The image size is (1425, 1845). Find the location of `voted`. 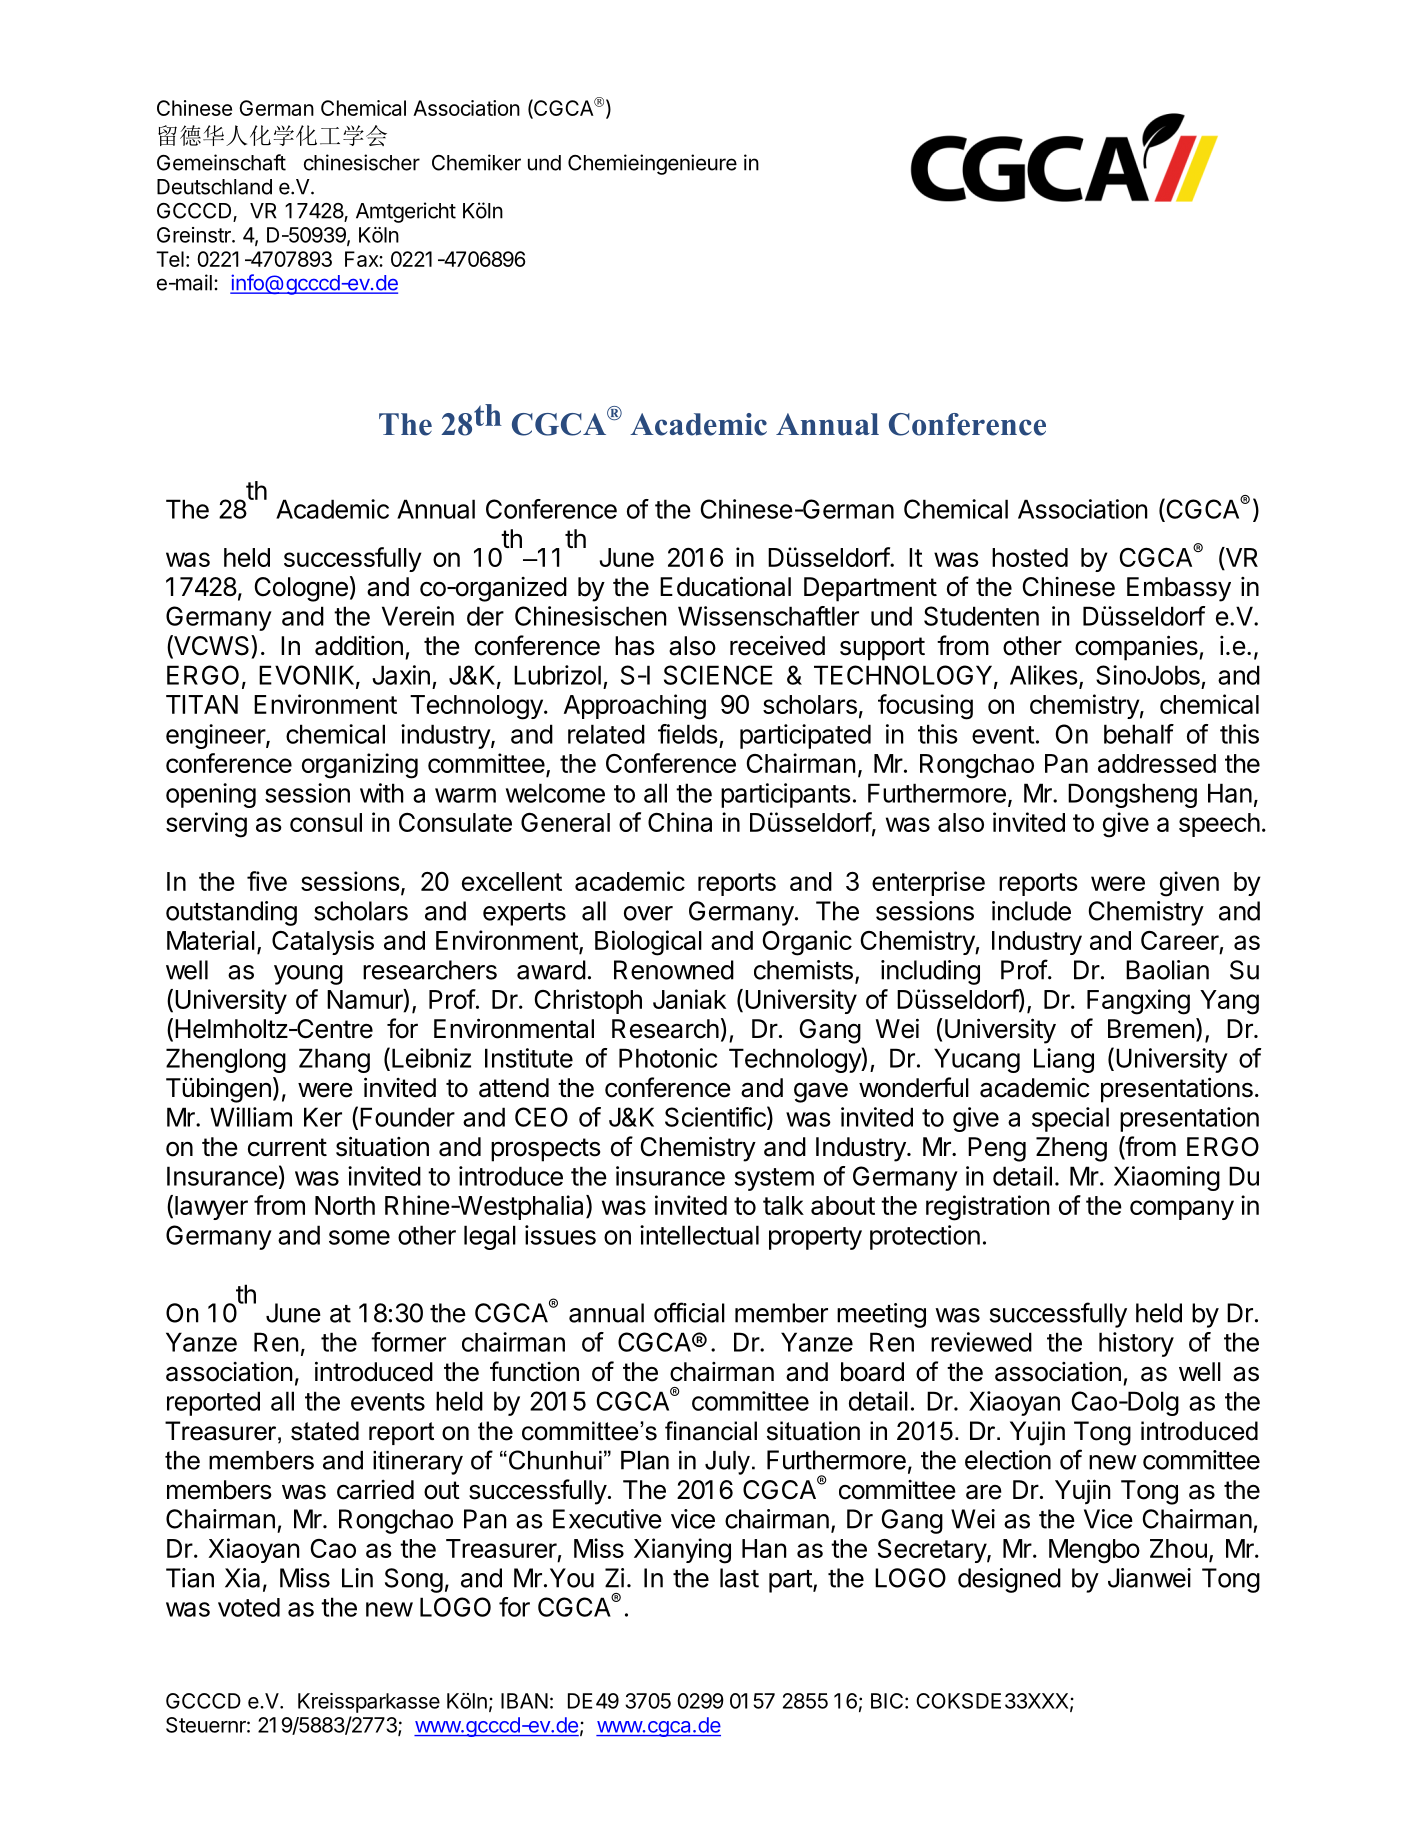

voted is located at coordinates (249, 1607).
